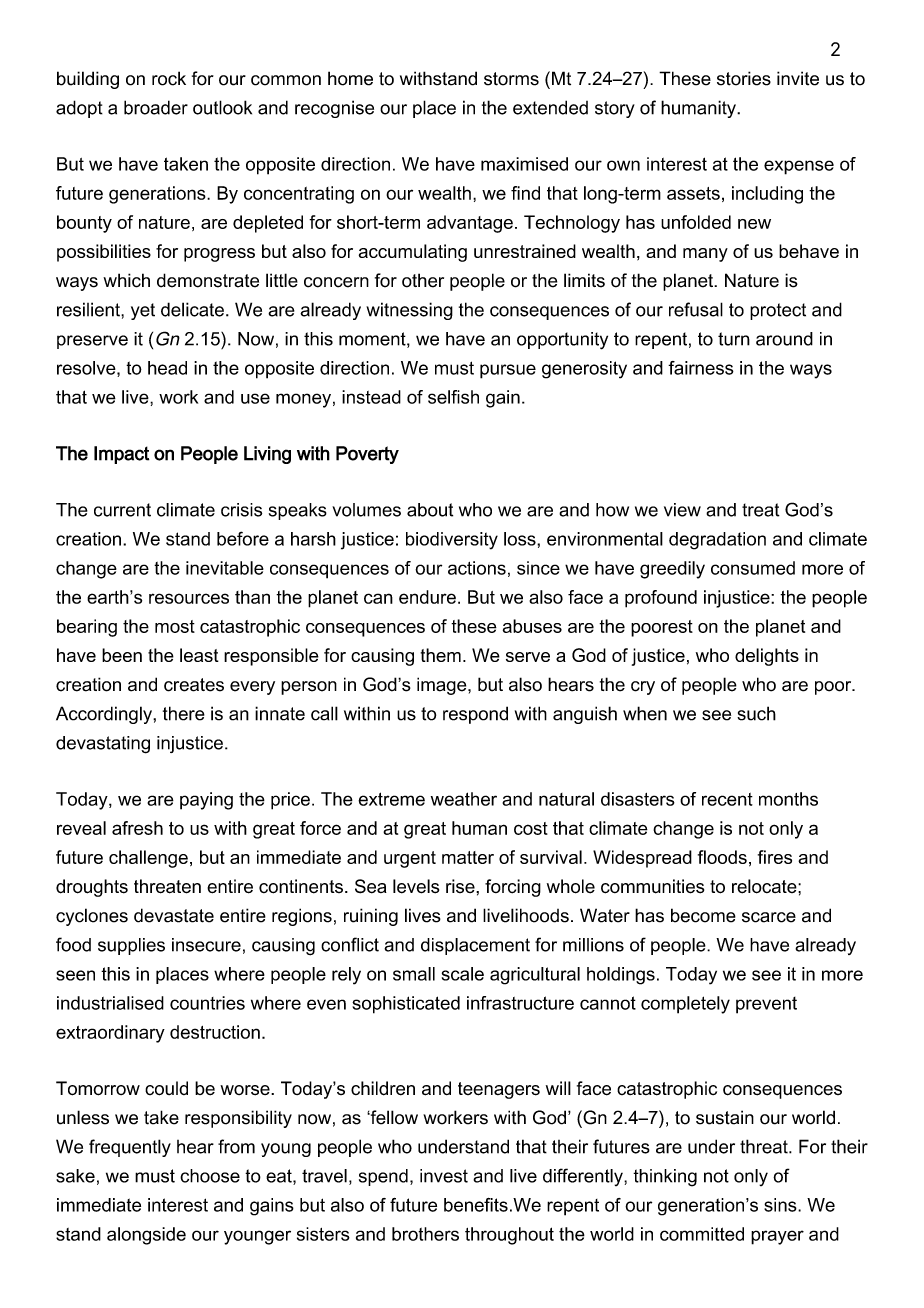  I want to click on head, so click(167, 368).
